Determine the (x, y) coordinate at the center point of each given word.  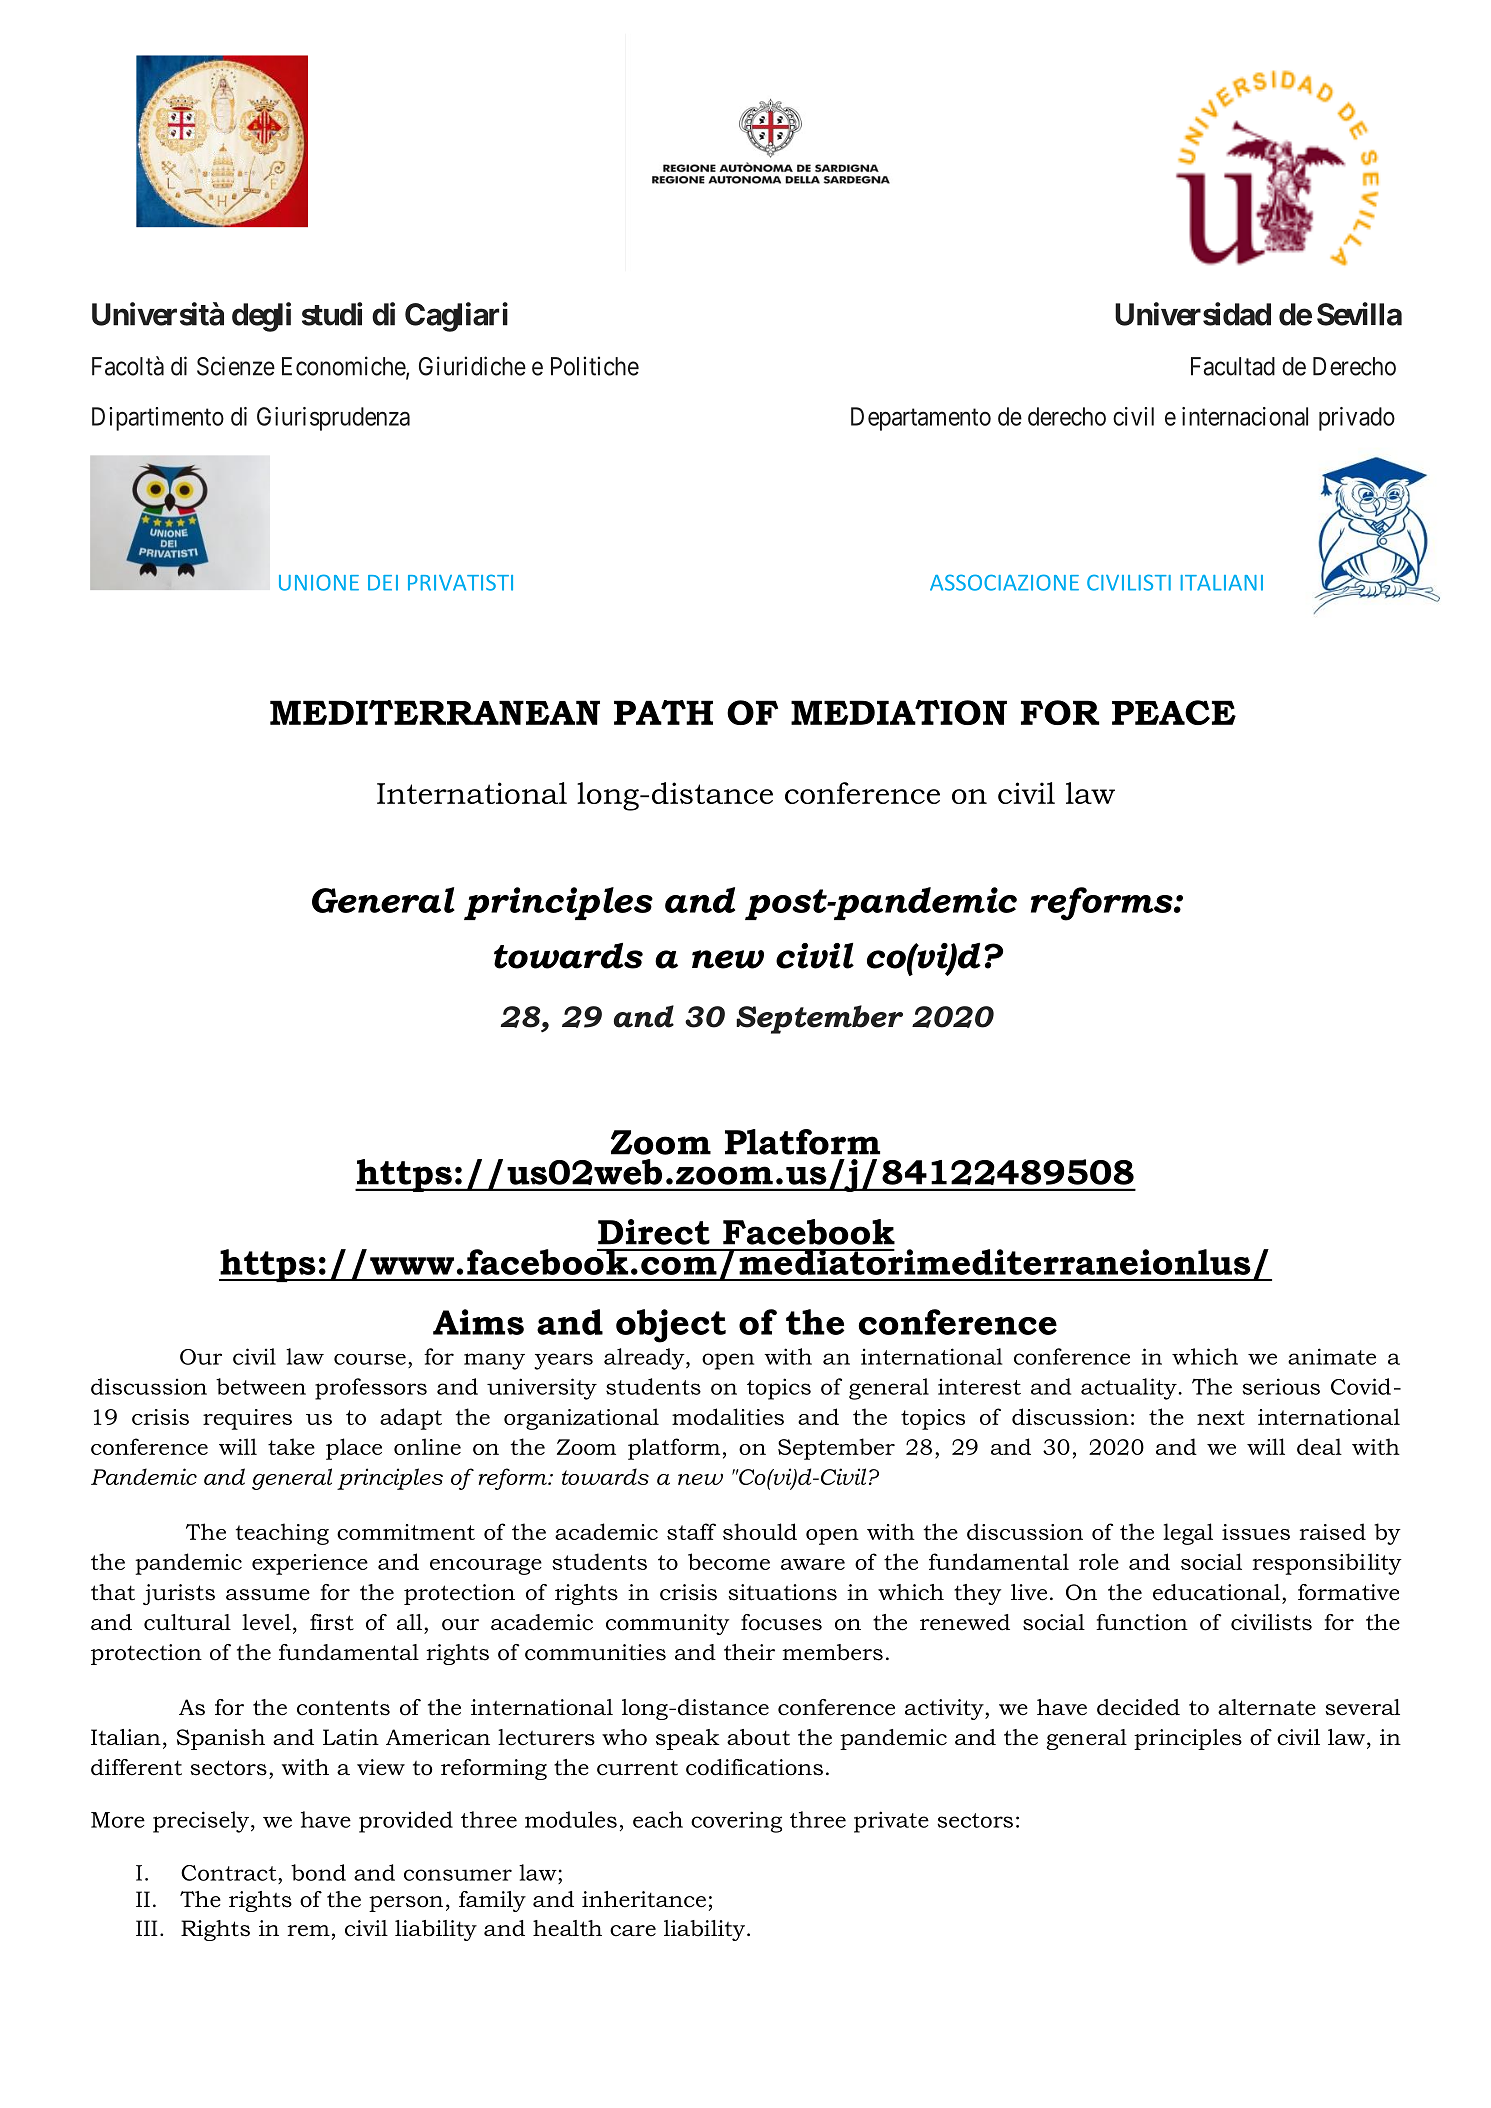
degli (261, 317)
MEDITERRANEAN (435, 712)
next (1221, 1417)
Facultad (1233, 366)
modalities (728, 1416)
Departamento (921, 419)
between (261, 1386)
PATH (663, 712)
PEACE (1174, 712)
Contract (230, 1873)
